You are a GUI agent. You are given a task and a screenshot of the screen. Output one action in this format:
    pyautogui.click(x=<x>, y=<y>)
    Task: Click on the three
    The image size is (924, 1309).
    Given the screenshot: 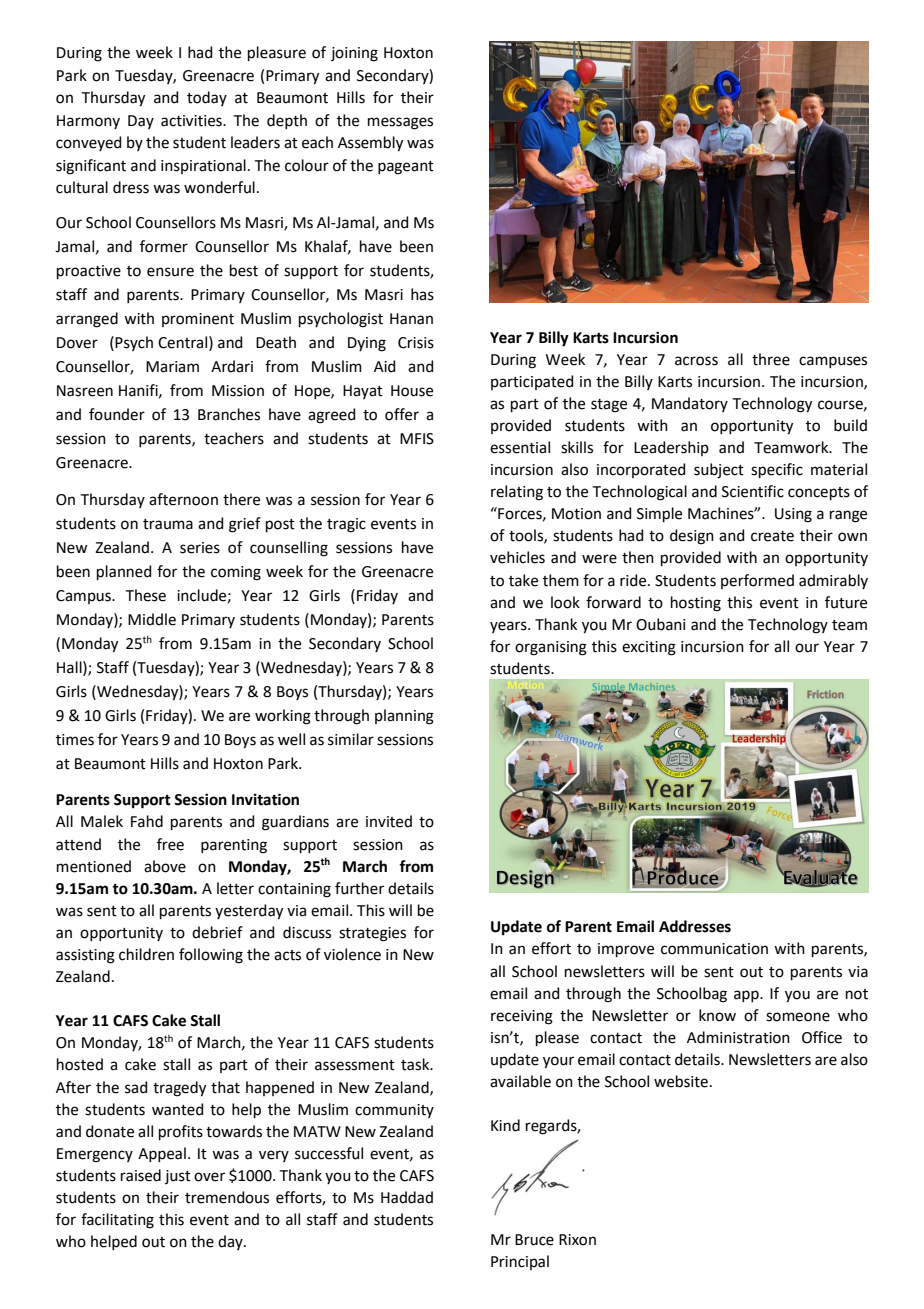 What is the action you would take?
    pyautogui.click(x=771, y=359)
